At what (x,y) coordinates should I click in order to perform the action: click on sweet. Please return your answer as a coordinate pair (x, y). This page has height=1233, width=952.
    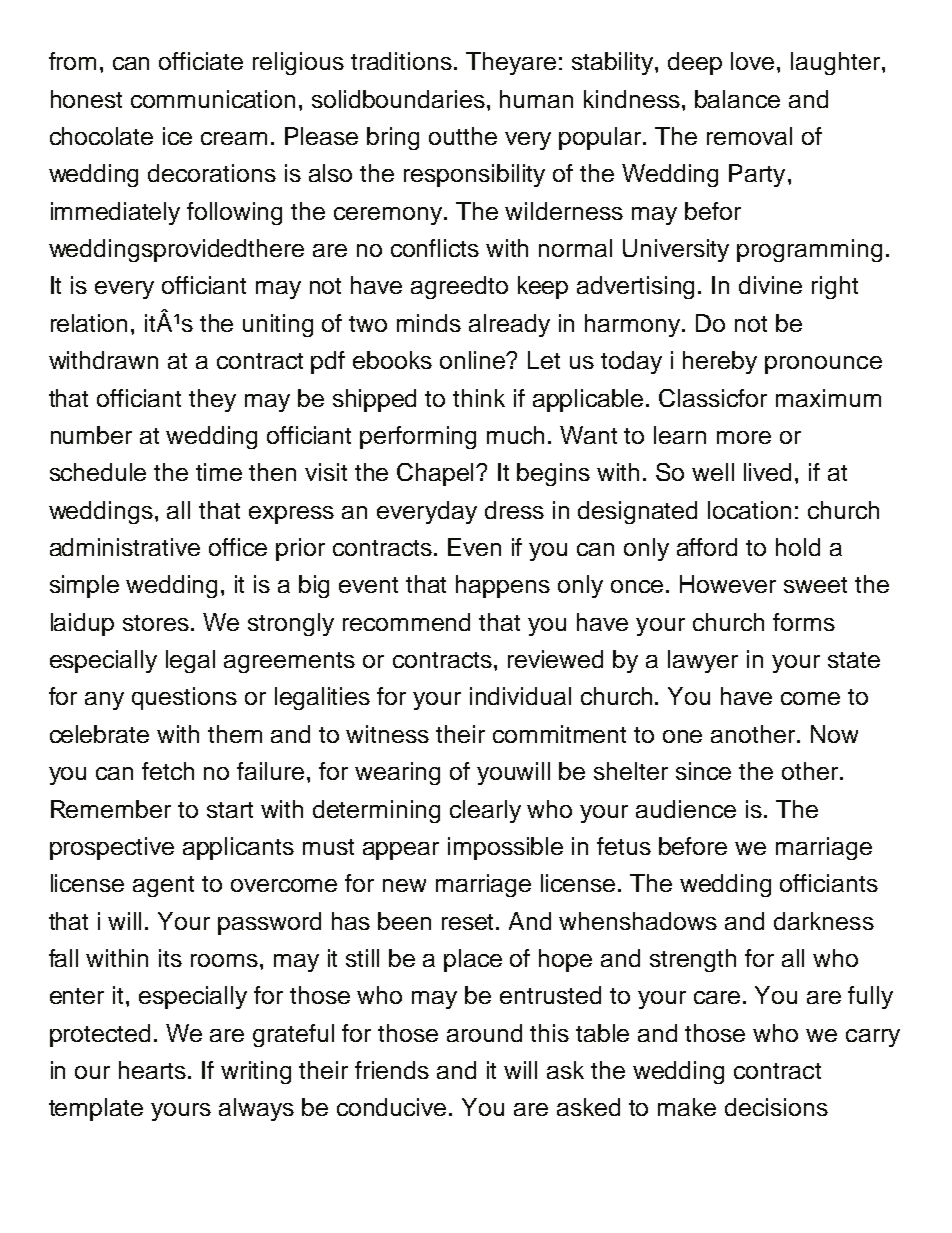
    Looking at the image, I should click on (815, 585).
